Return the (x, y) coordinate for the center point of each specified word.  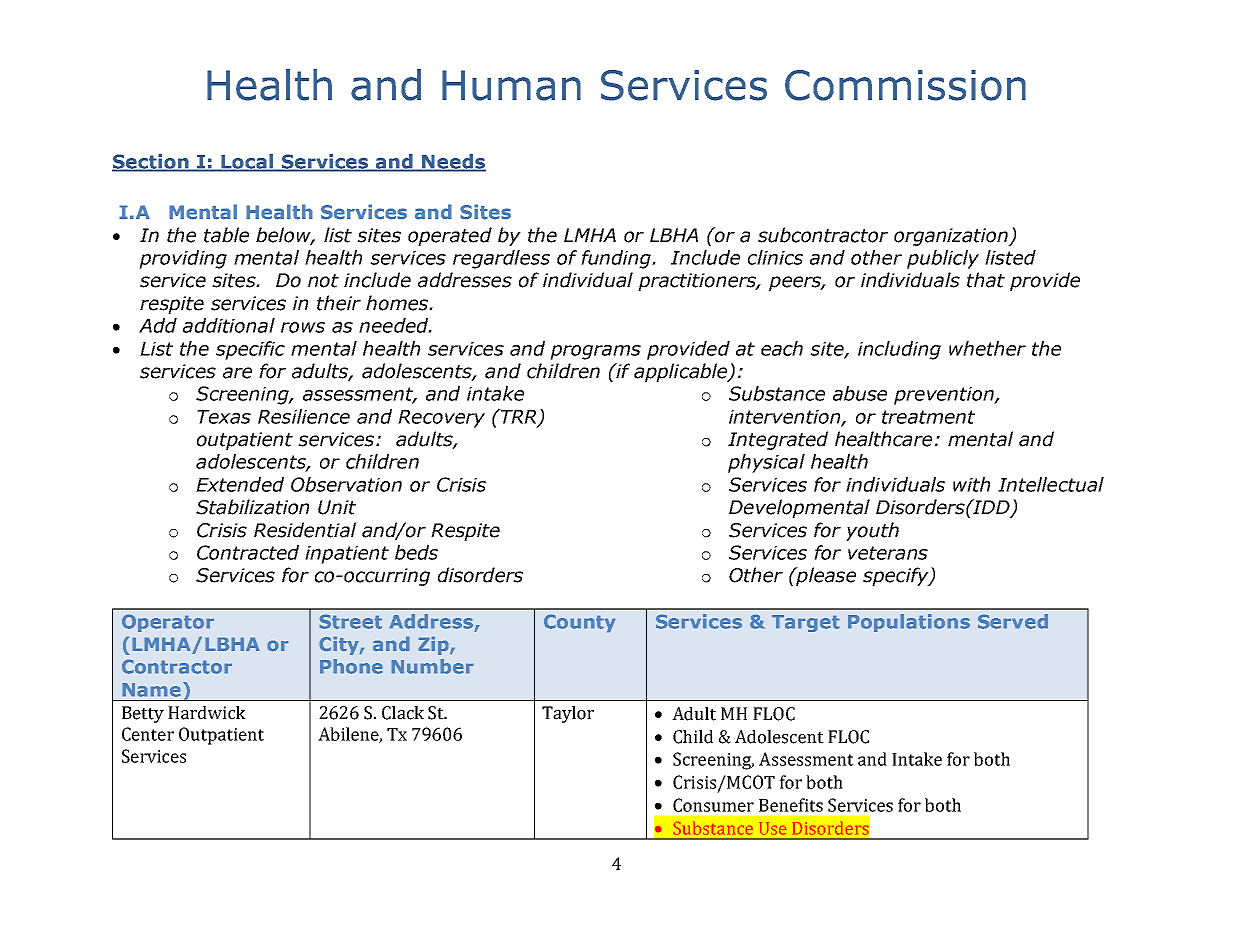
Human (511, 85)
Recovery (441, 419)
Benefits (791, 805)
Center (148, 734)
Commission (905, 85)
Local (248, 162)
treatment (928, 417)
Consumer (713, 805)
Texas (224, 417)
